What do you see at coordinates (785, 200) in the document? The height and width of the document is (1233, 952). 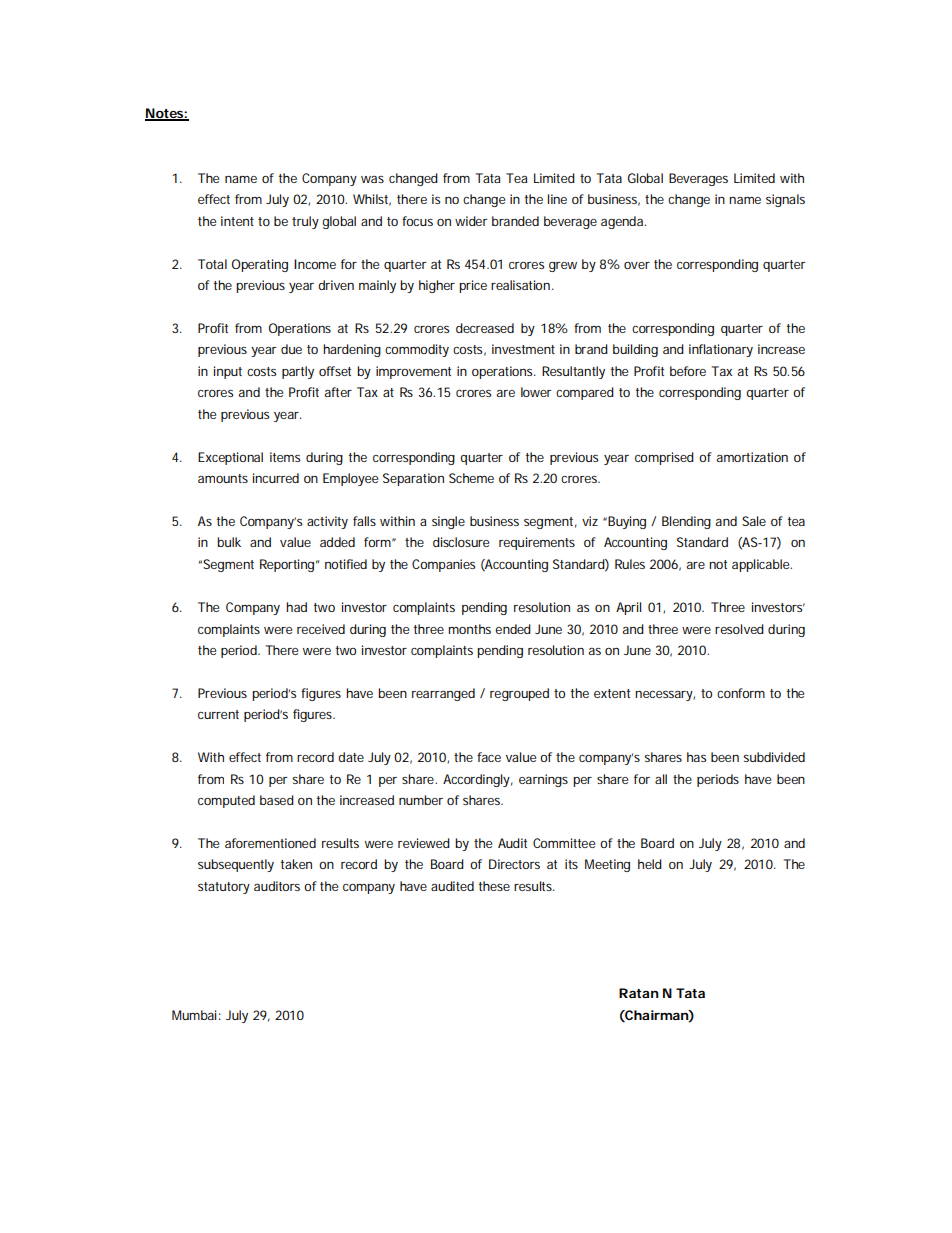 I see `signals` at bounding box center [785, 200].
